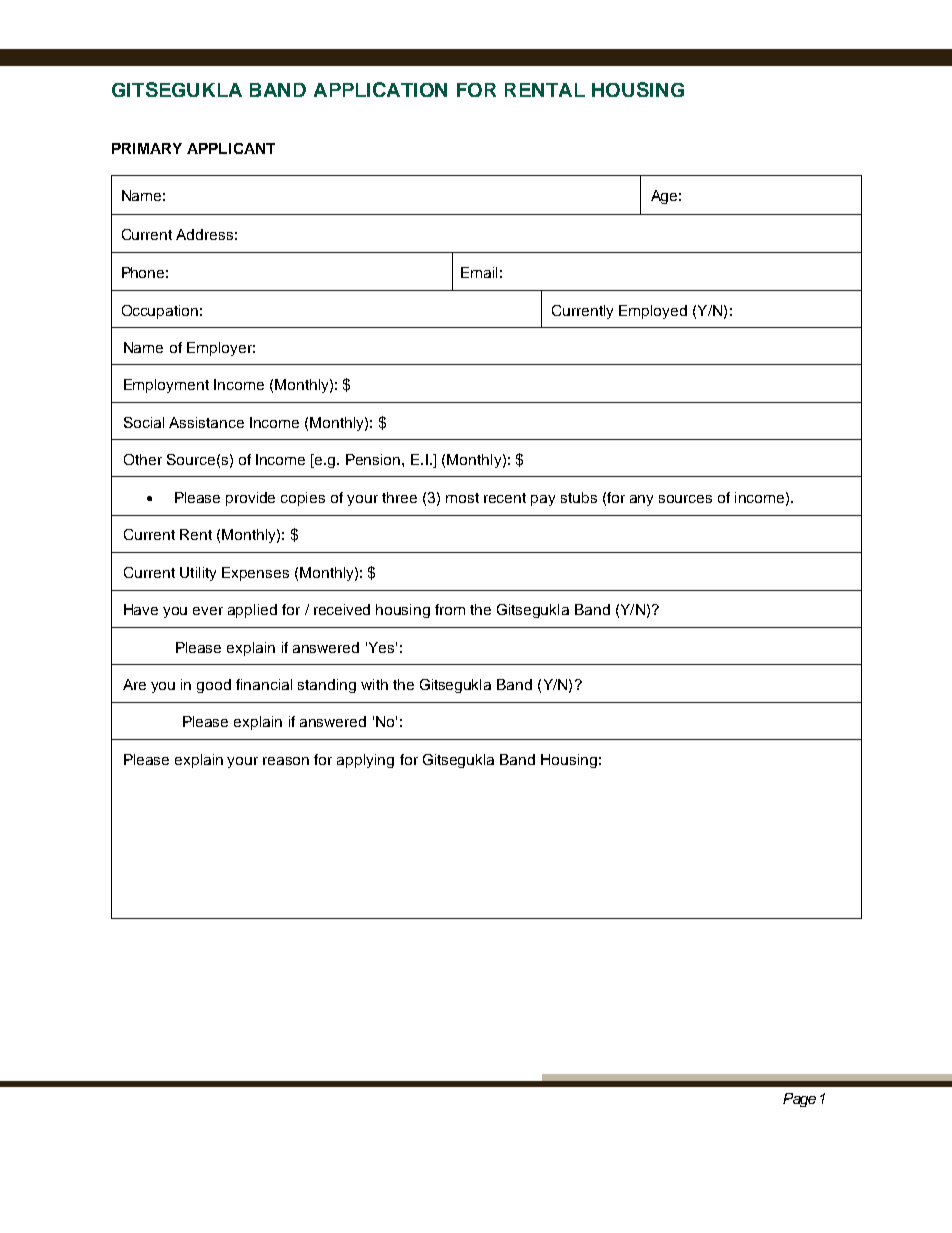  Describe the element at coordinates (327, 686) in the document. I see `standing` at that location.
